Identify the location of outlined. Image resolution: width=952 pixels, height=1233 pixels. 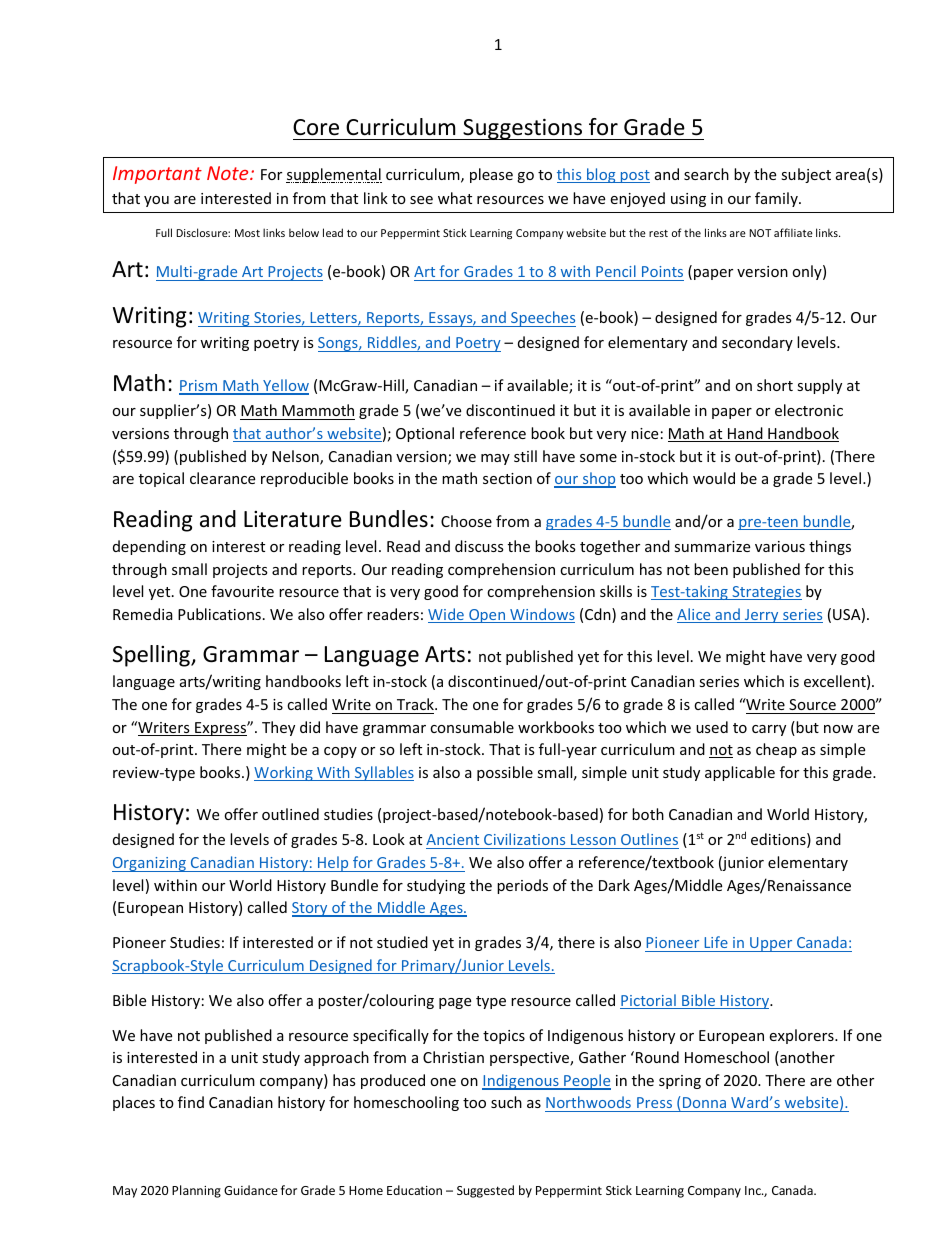
(290, 814).
